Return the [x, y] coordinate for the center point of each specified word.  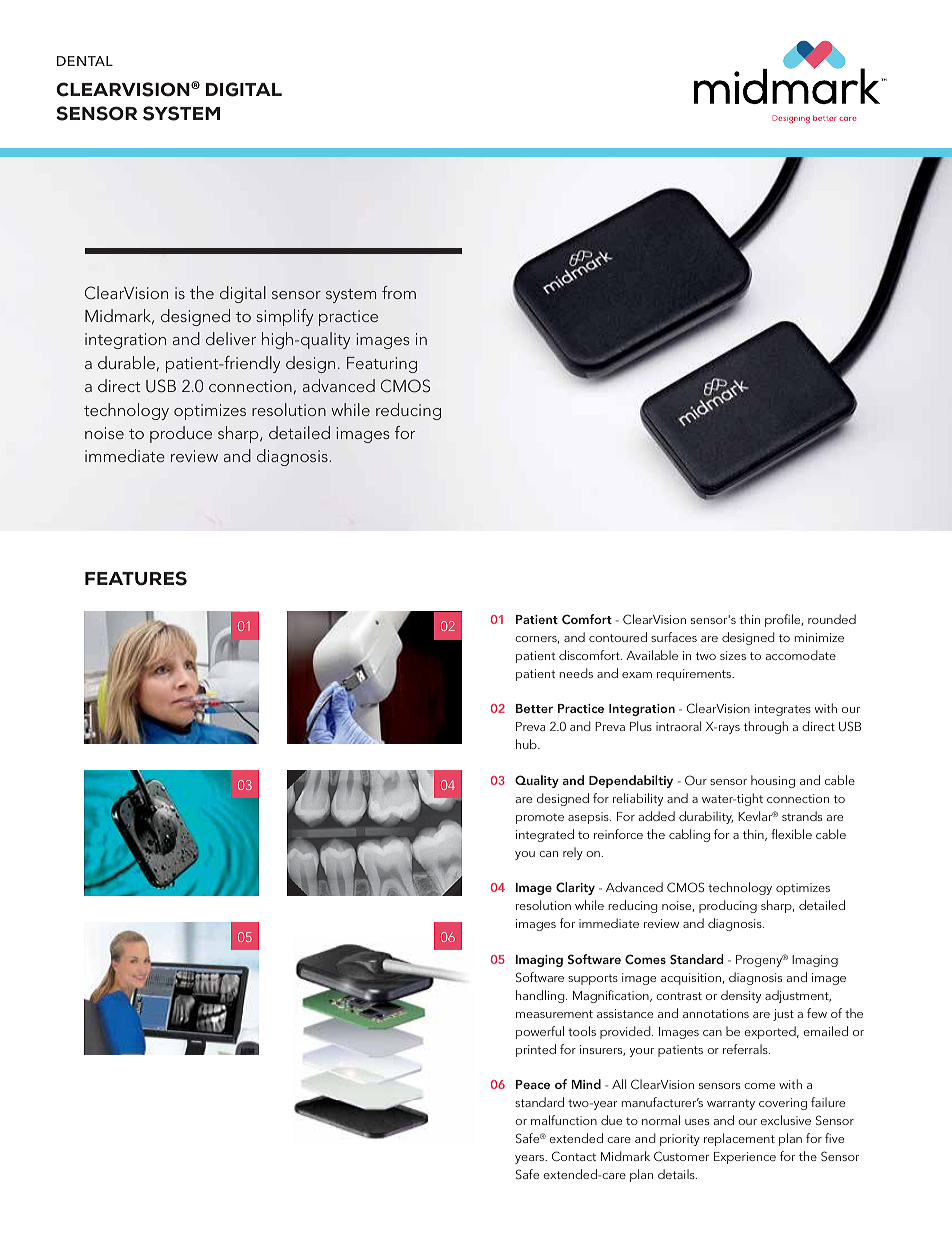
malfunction [564, 1120]
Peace [533, 1084]
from [399, 292]
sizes [733, 655]
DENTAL [85, 61]
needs [576, 673]
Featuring [382, 365]
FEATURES [136, 578]
